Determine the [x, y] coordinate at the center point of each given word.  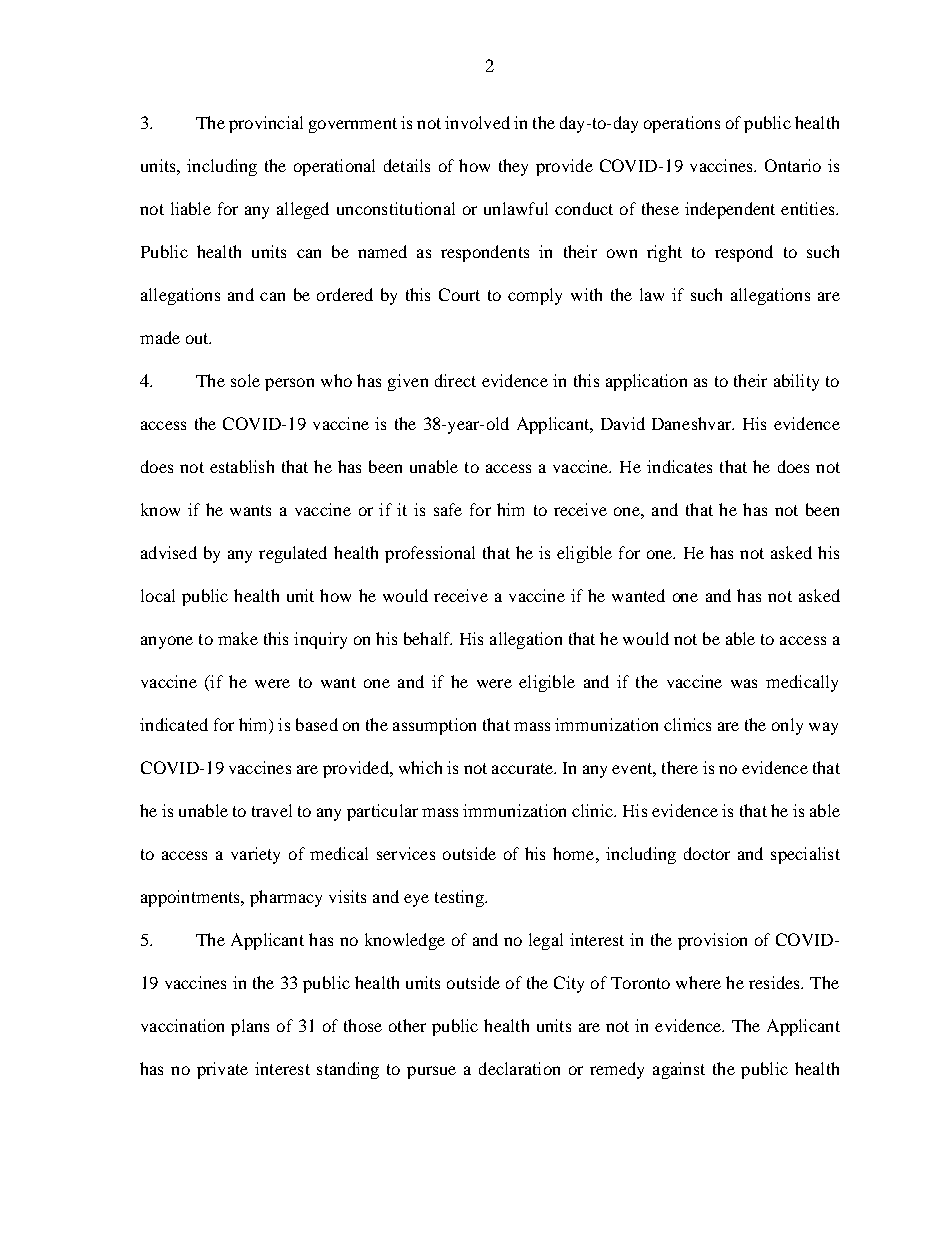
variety [255, 855]
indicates [679, 466]
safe [448, 509]
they [513, 167]
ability [796, 382]
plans [250, 1027]
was [744, 683]
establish [242, 466]
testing [460, 898]
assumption [434, 726]
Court [459, 294]
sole [245, 380]
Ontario [793, 165]
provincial [266, 124]
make [238, 638]
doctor [707, 853]
